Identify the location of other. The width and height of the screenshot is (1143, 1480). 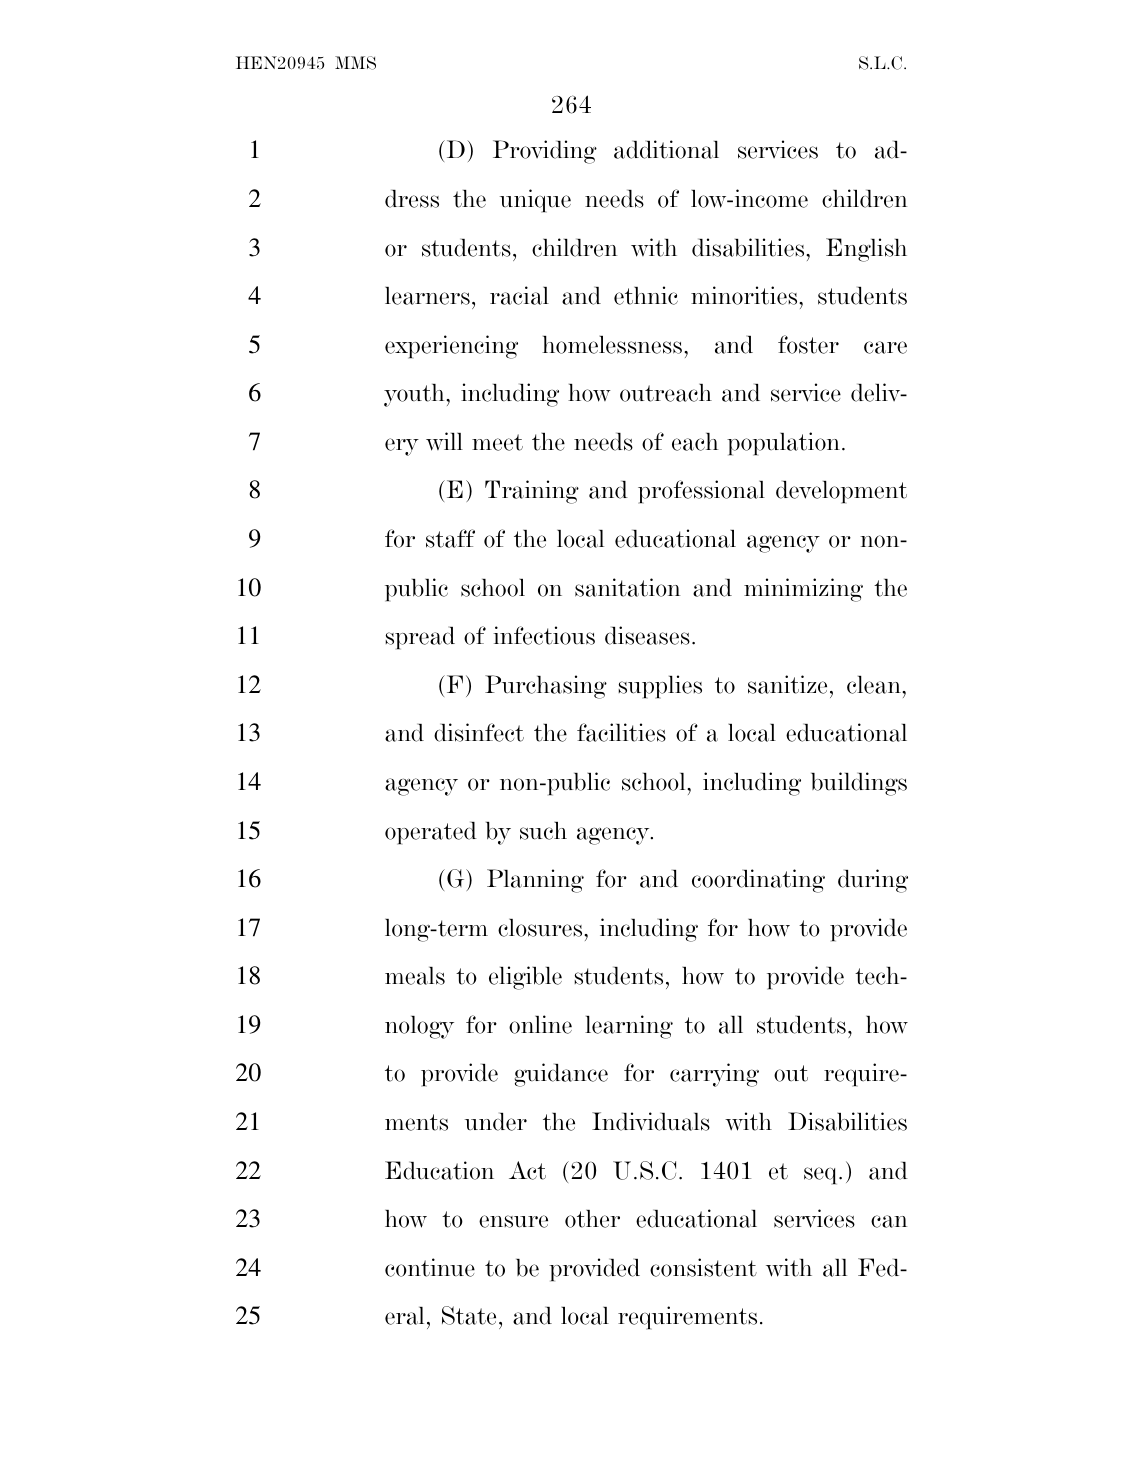
(592, 1219).
